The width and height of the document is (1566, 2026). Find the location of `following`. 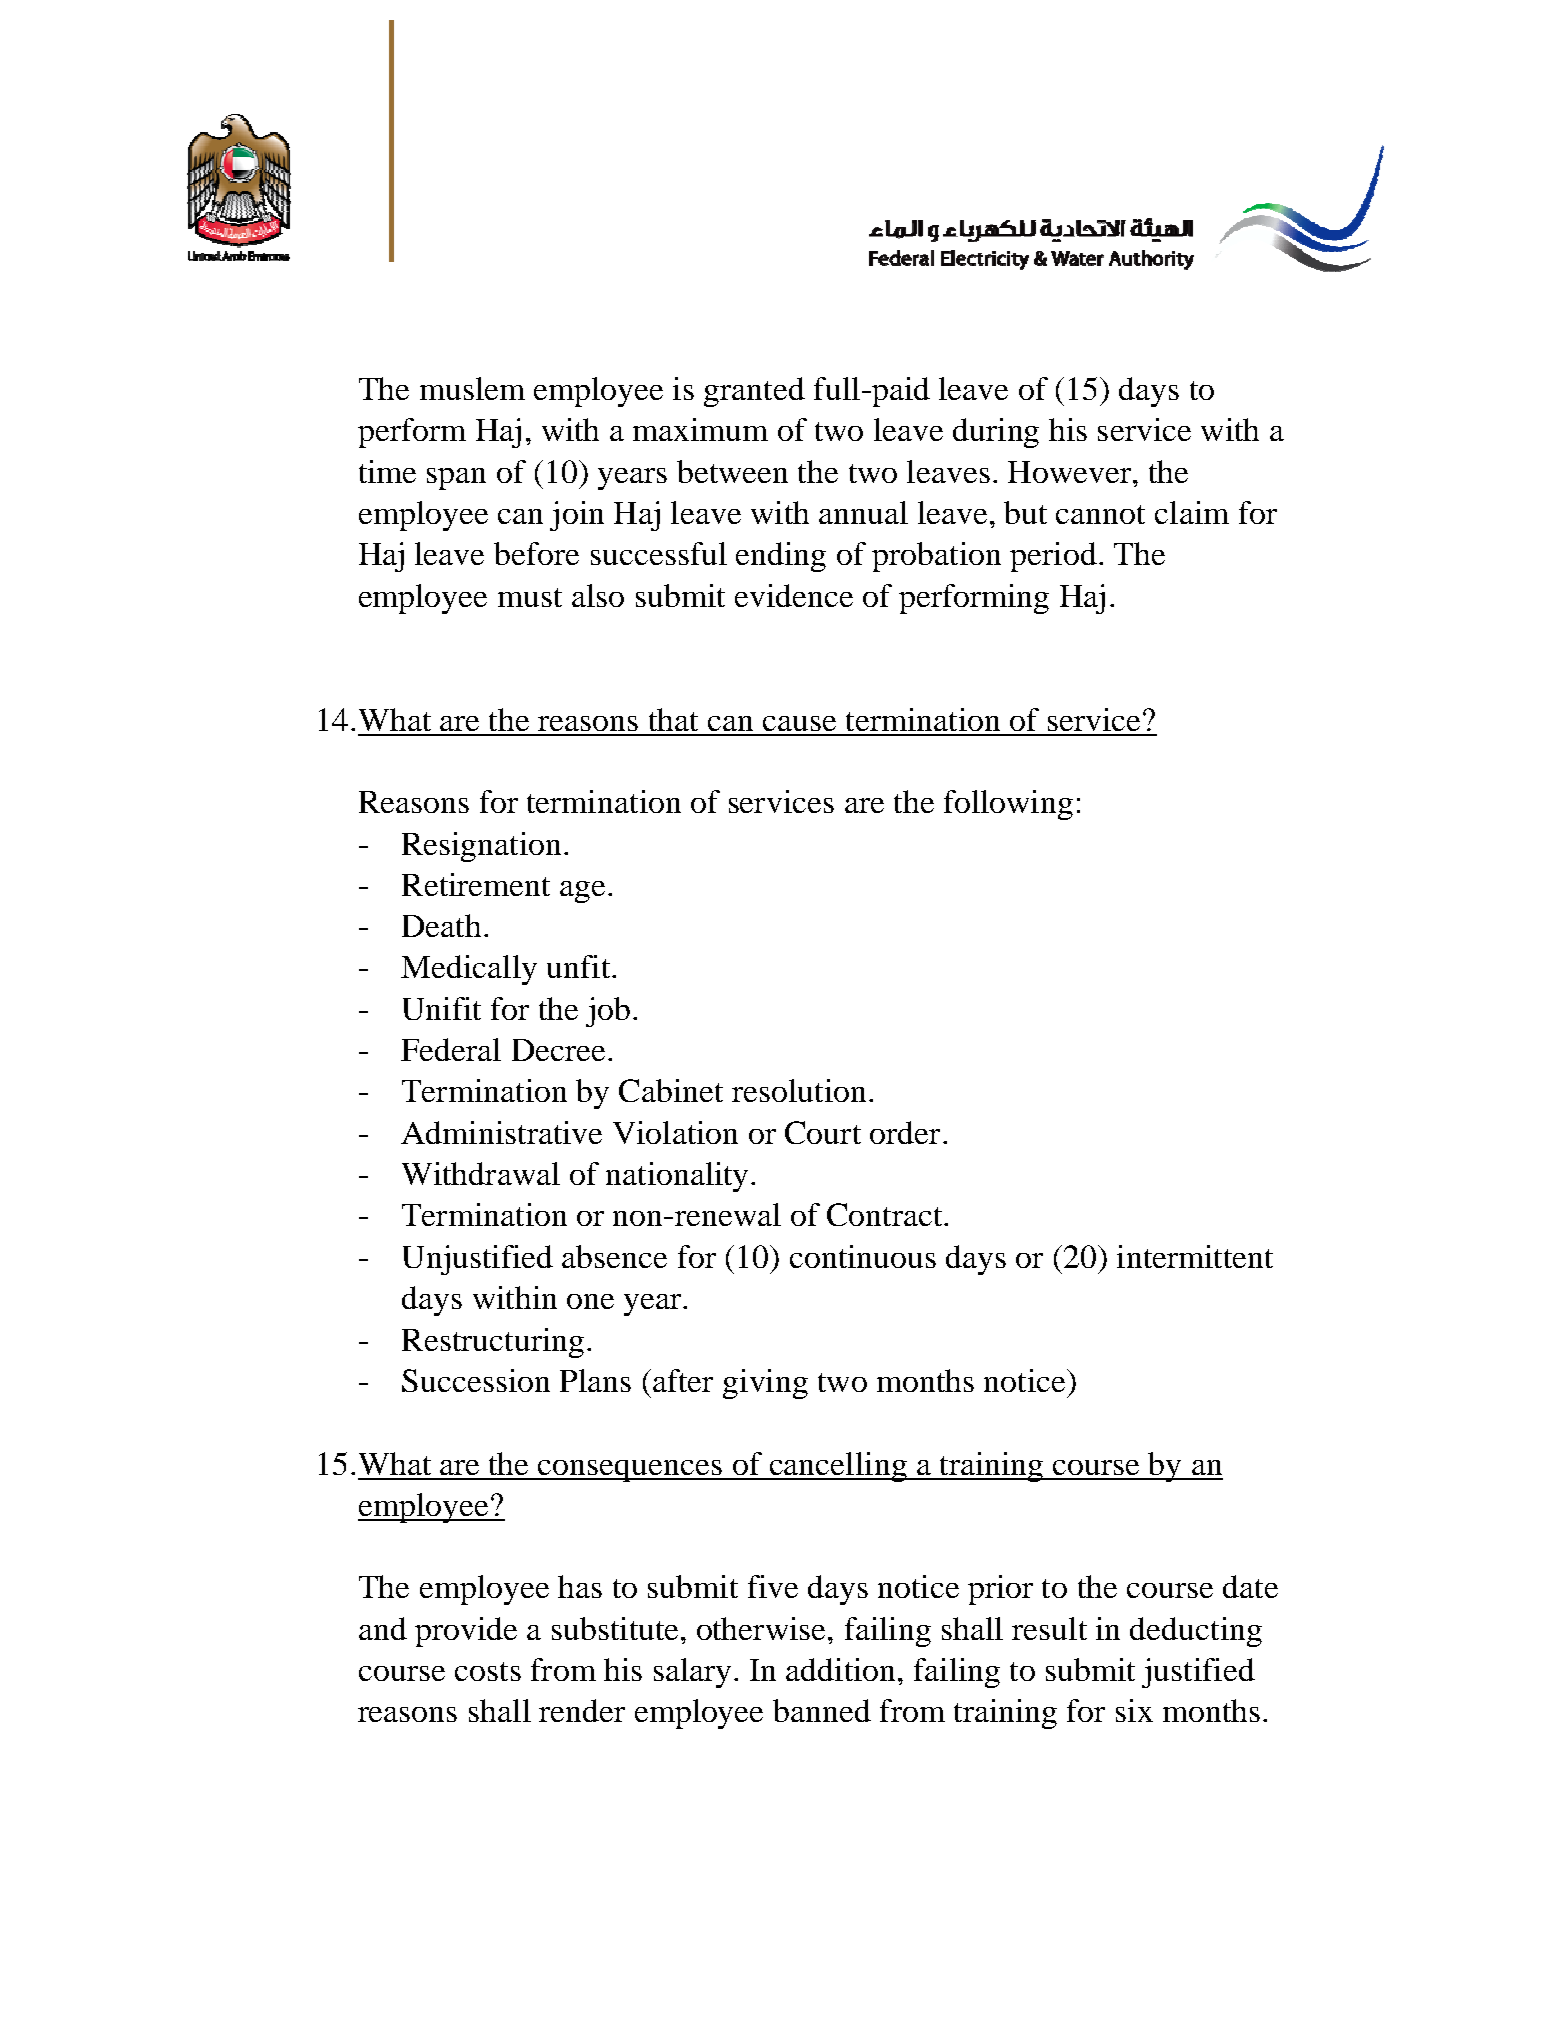

following is located at coordinates (1008, 805).
